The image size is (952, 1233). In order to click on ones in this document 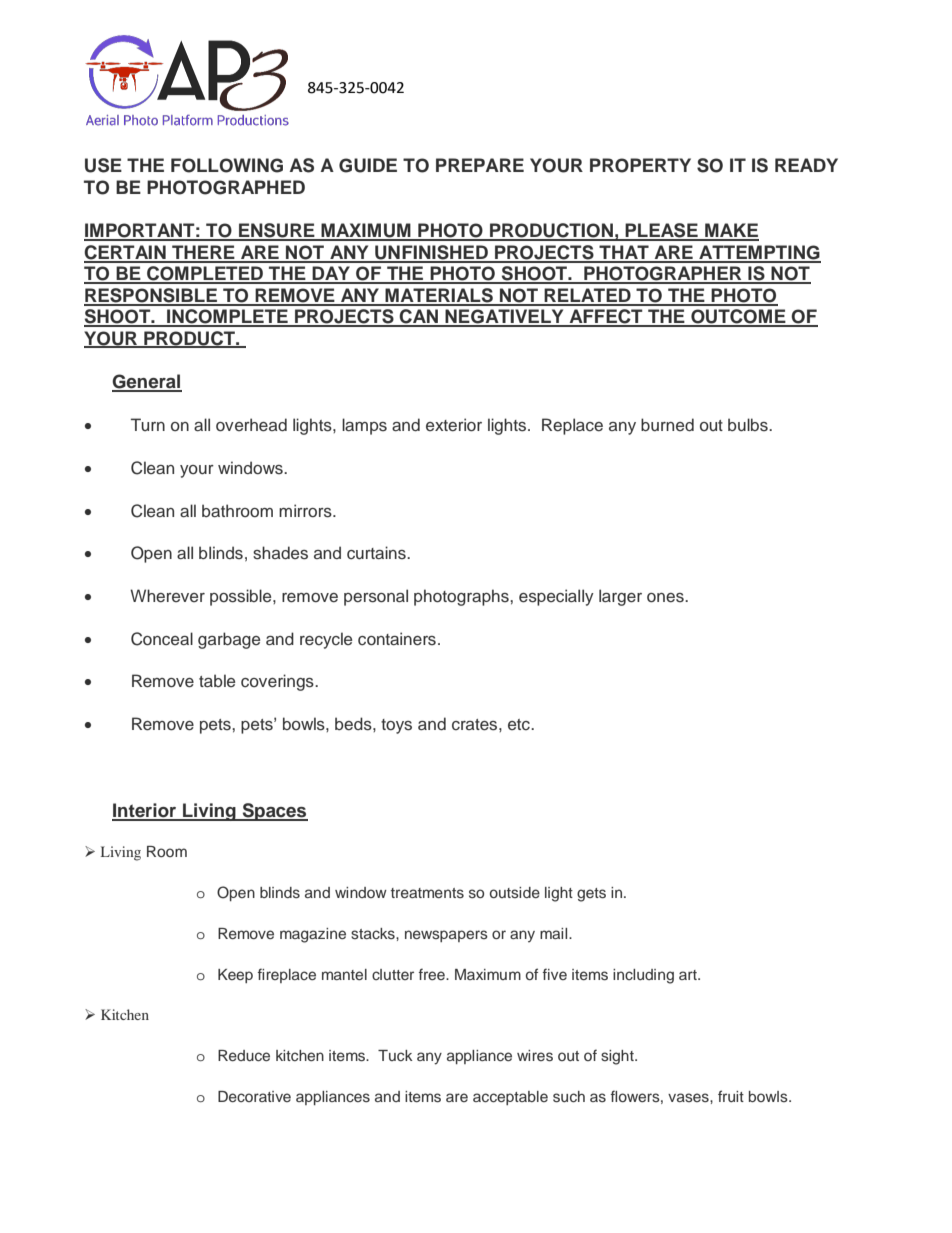, I will do `click(666, 598)`.
